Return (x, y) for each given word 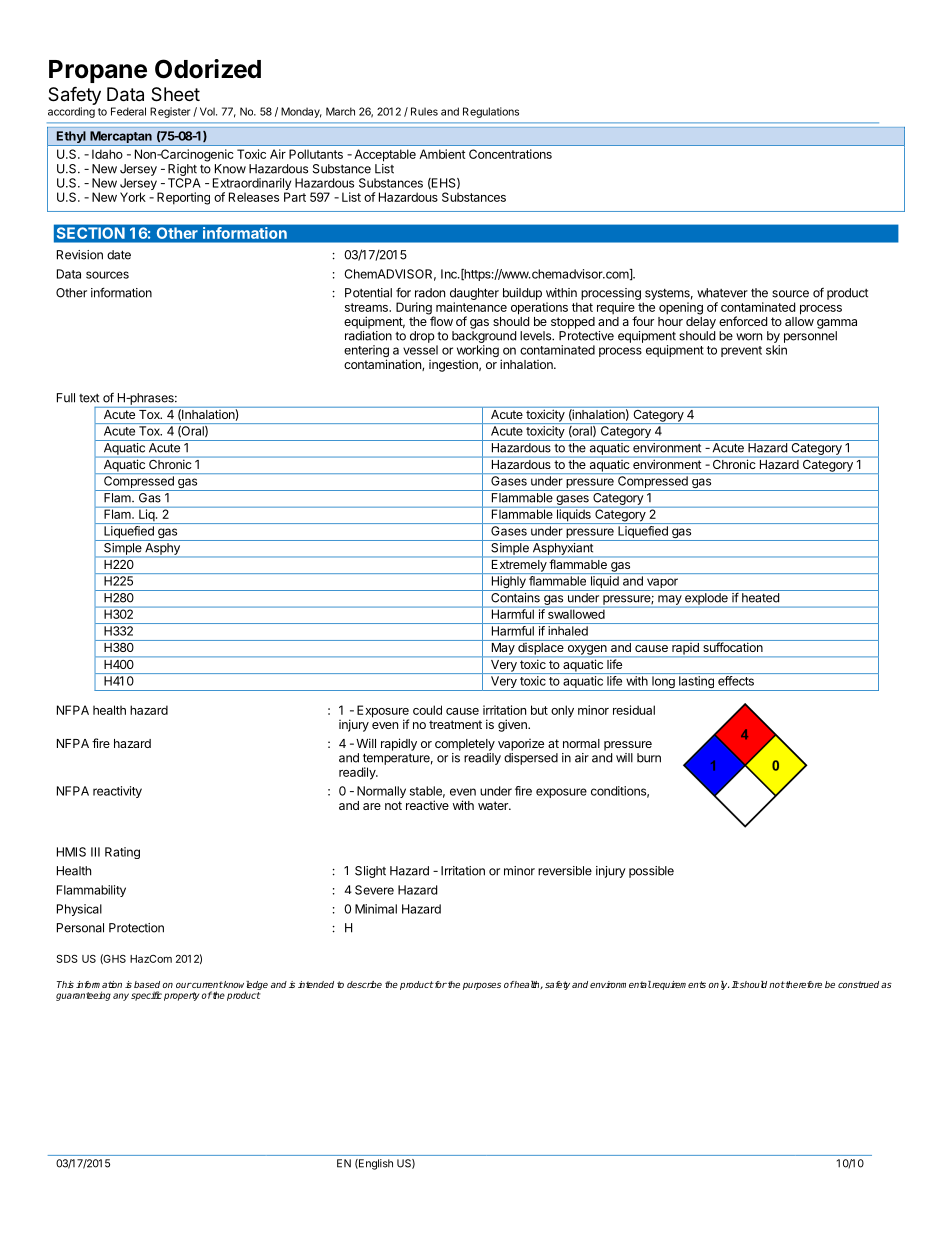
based (147, 984)
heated (760, 598)
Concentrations (510, 154)
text (89, 398)
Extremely (518, 567)
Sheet (175, 94)
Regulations (491, 112)
